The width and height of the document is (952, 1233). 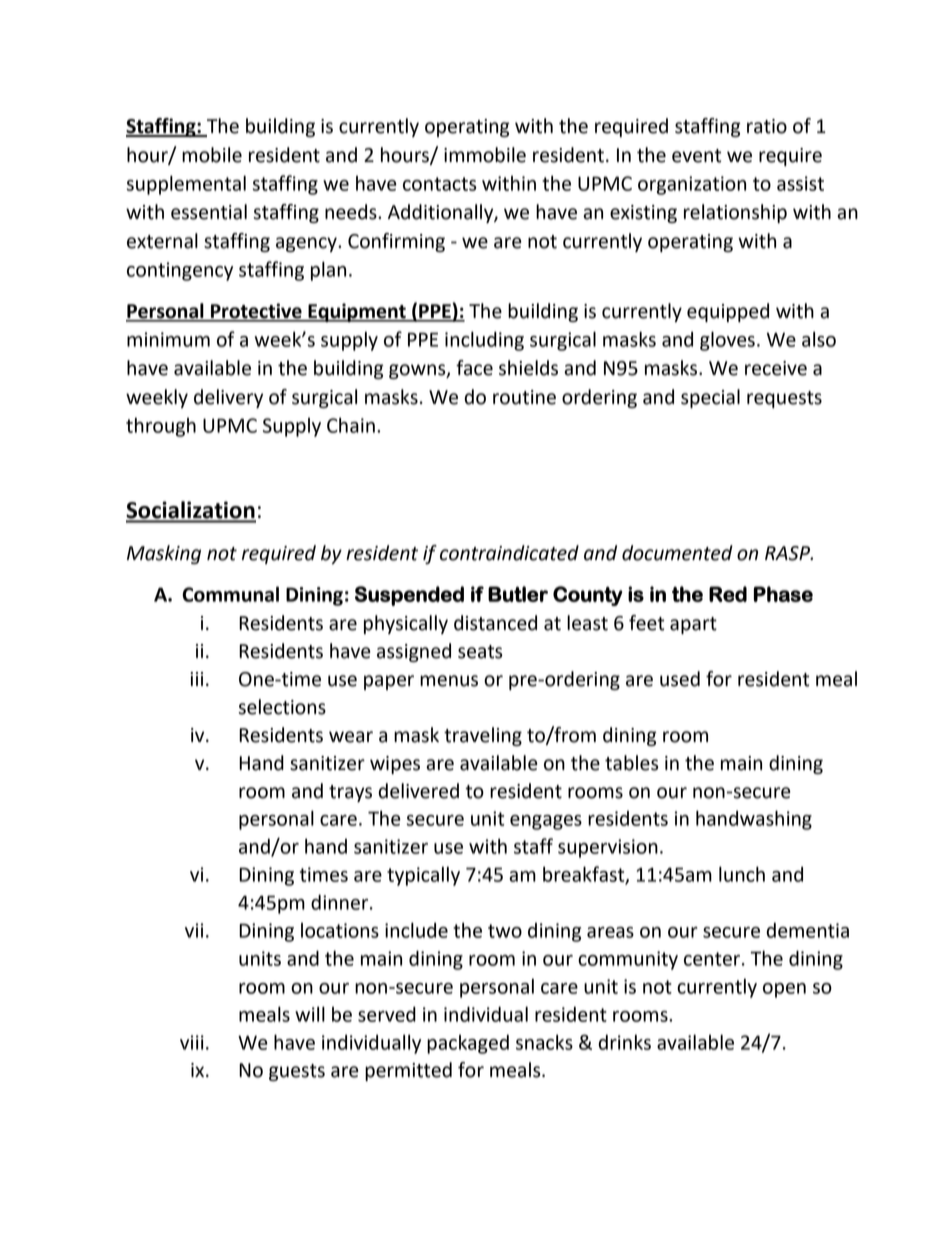 I want to click on typically, so click(x=423, y=876).
